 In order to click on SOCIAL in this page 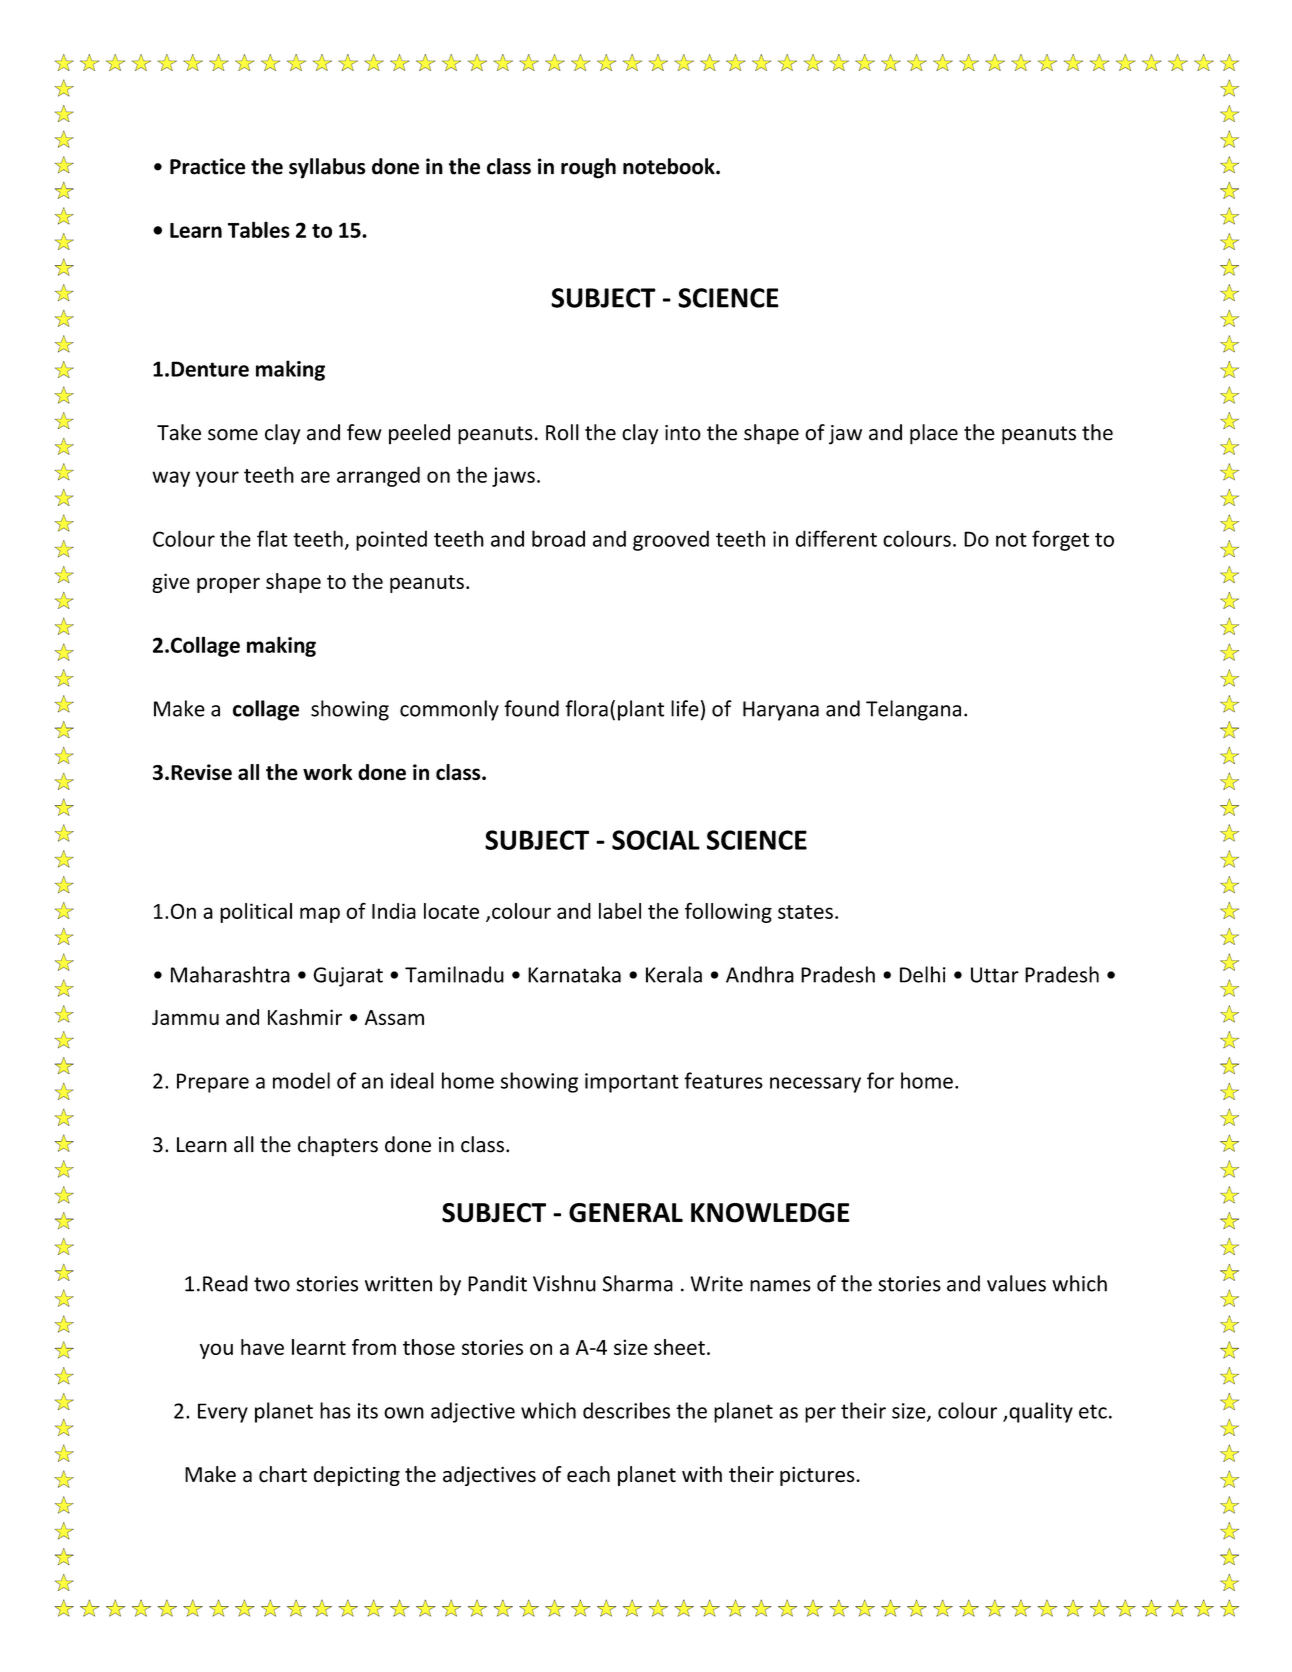, I will do `click(656, 840)`.
